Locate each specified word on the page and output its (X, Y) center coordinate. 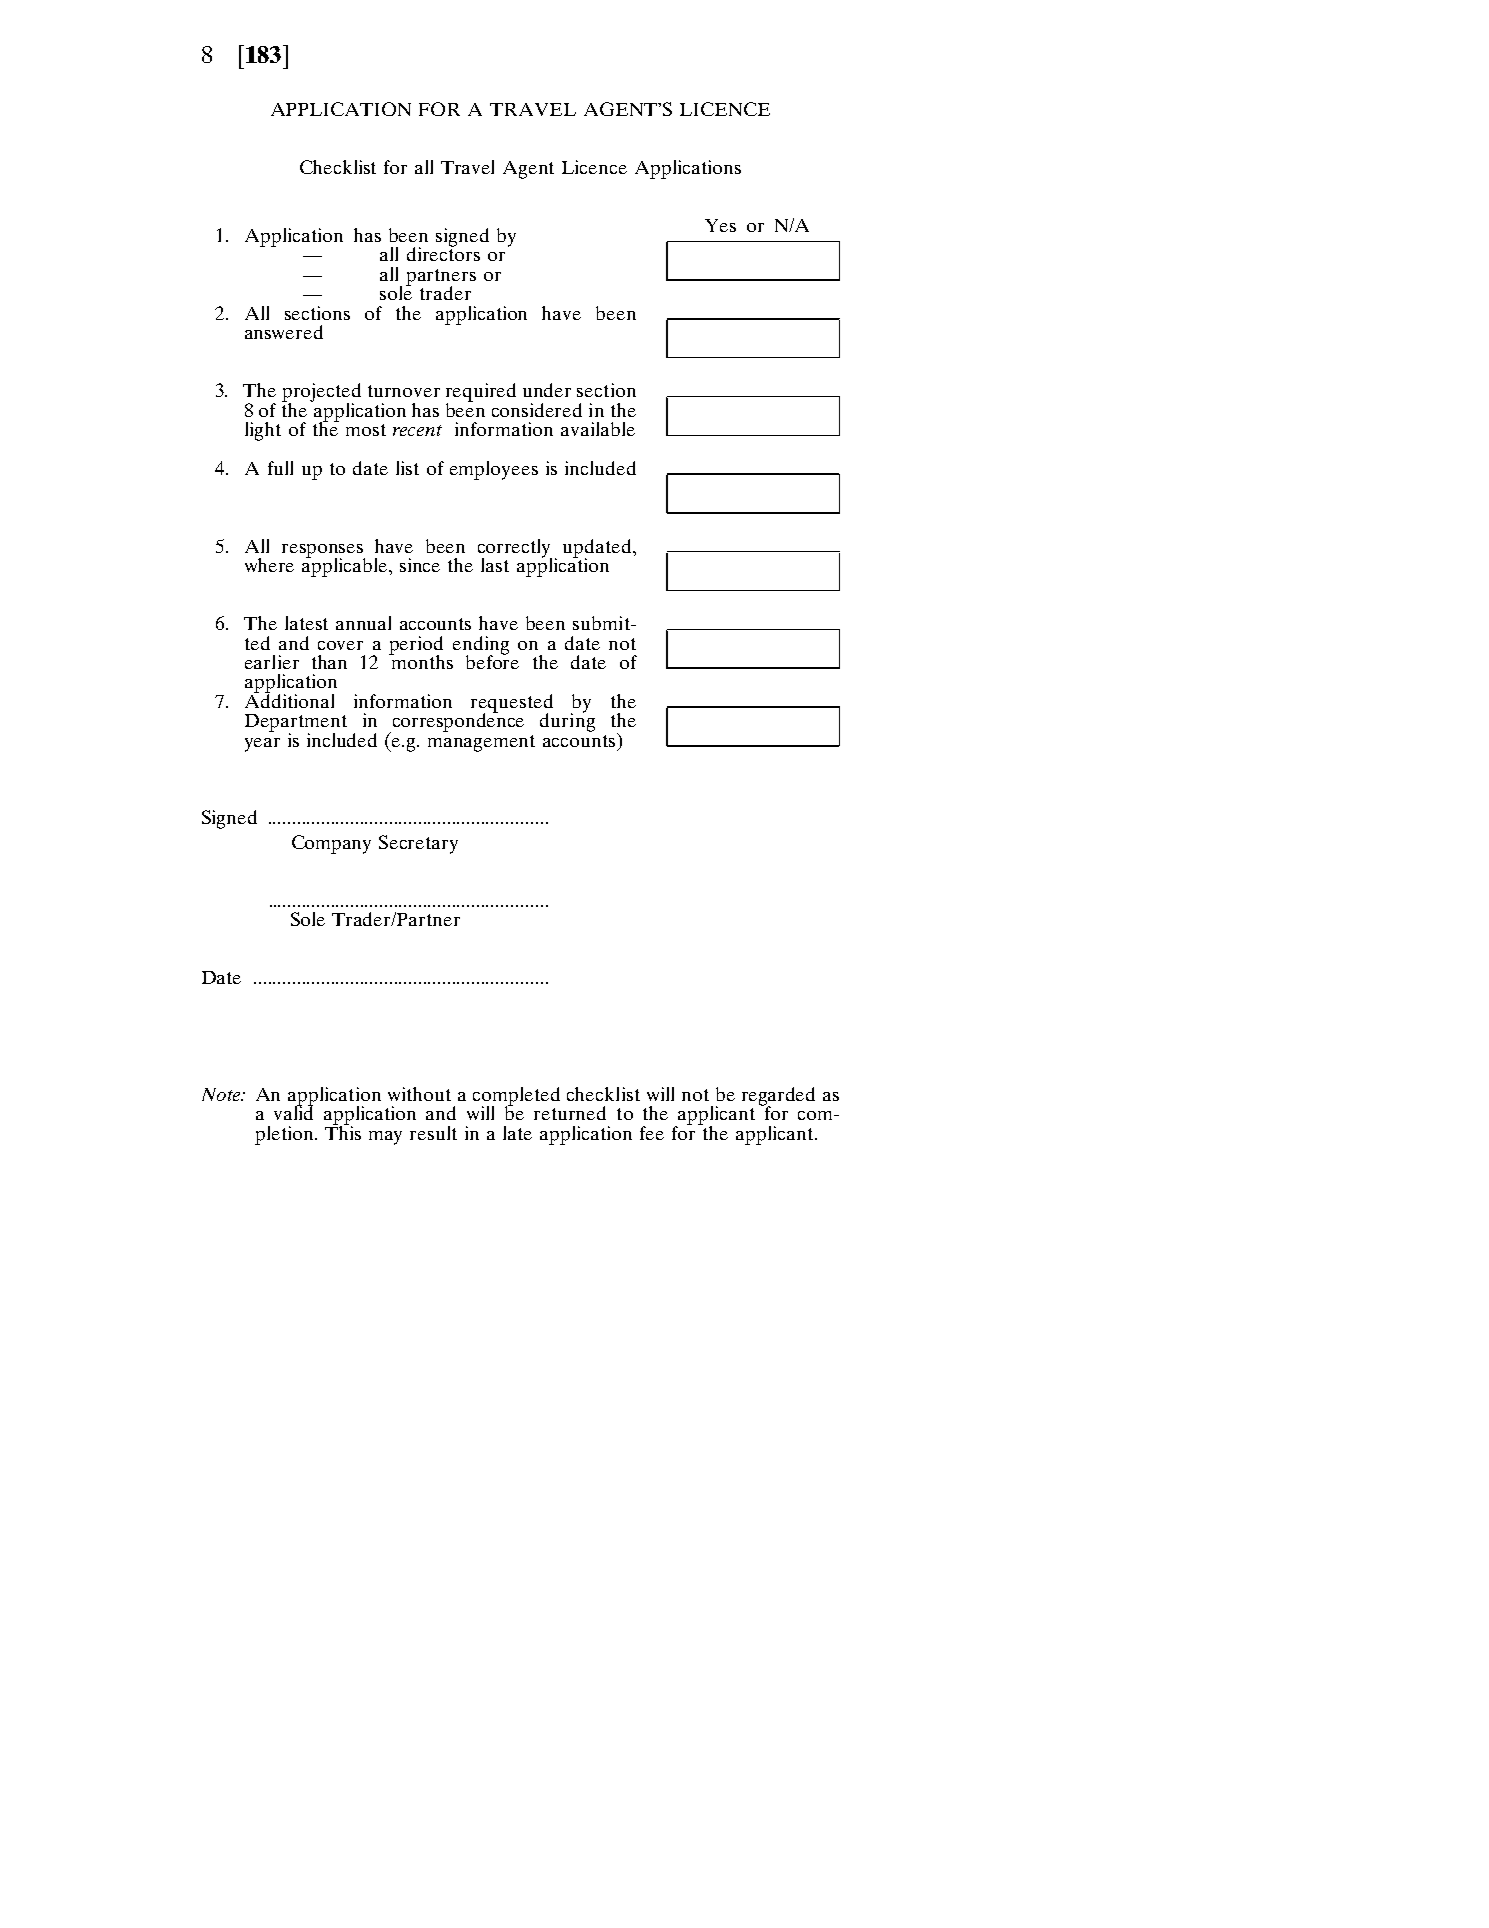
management (481, 743)
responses (323, 552)
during (567, 721)
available (598, 429)
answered (284, 332)
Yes (720, 225)
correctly (515, 549)
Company (331, 844)
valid (293, 1112)
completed (516, 1097)
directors (443, 253)
